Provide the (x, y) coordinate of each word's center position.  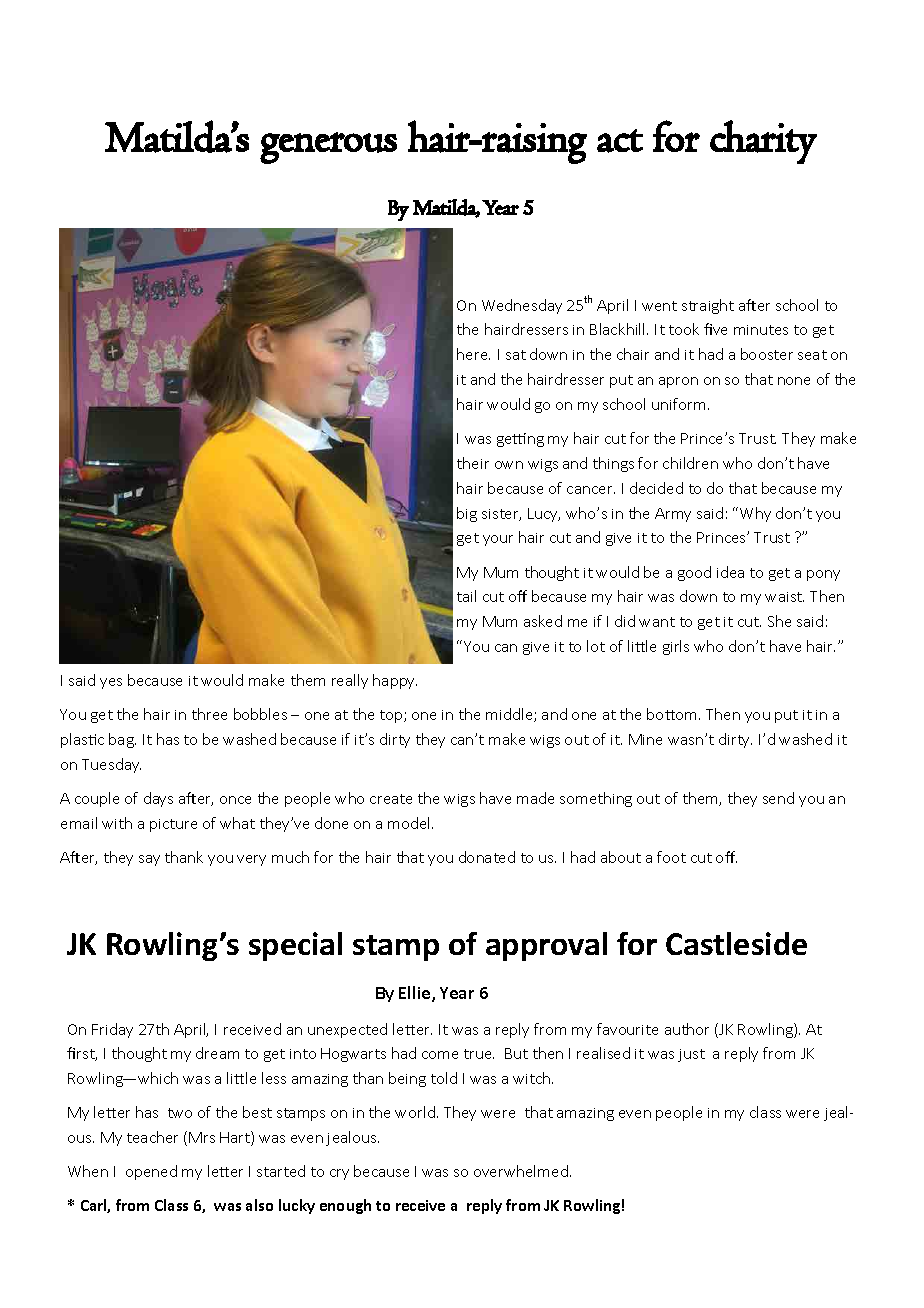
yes (111, 683)
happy (395, 681)
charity (763, 142)
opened (151, 1172)
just (691, 1055)
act (620, 141)
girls (676, 647)
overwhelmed (521, 1171)
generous (328, 148)
